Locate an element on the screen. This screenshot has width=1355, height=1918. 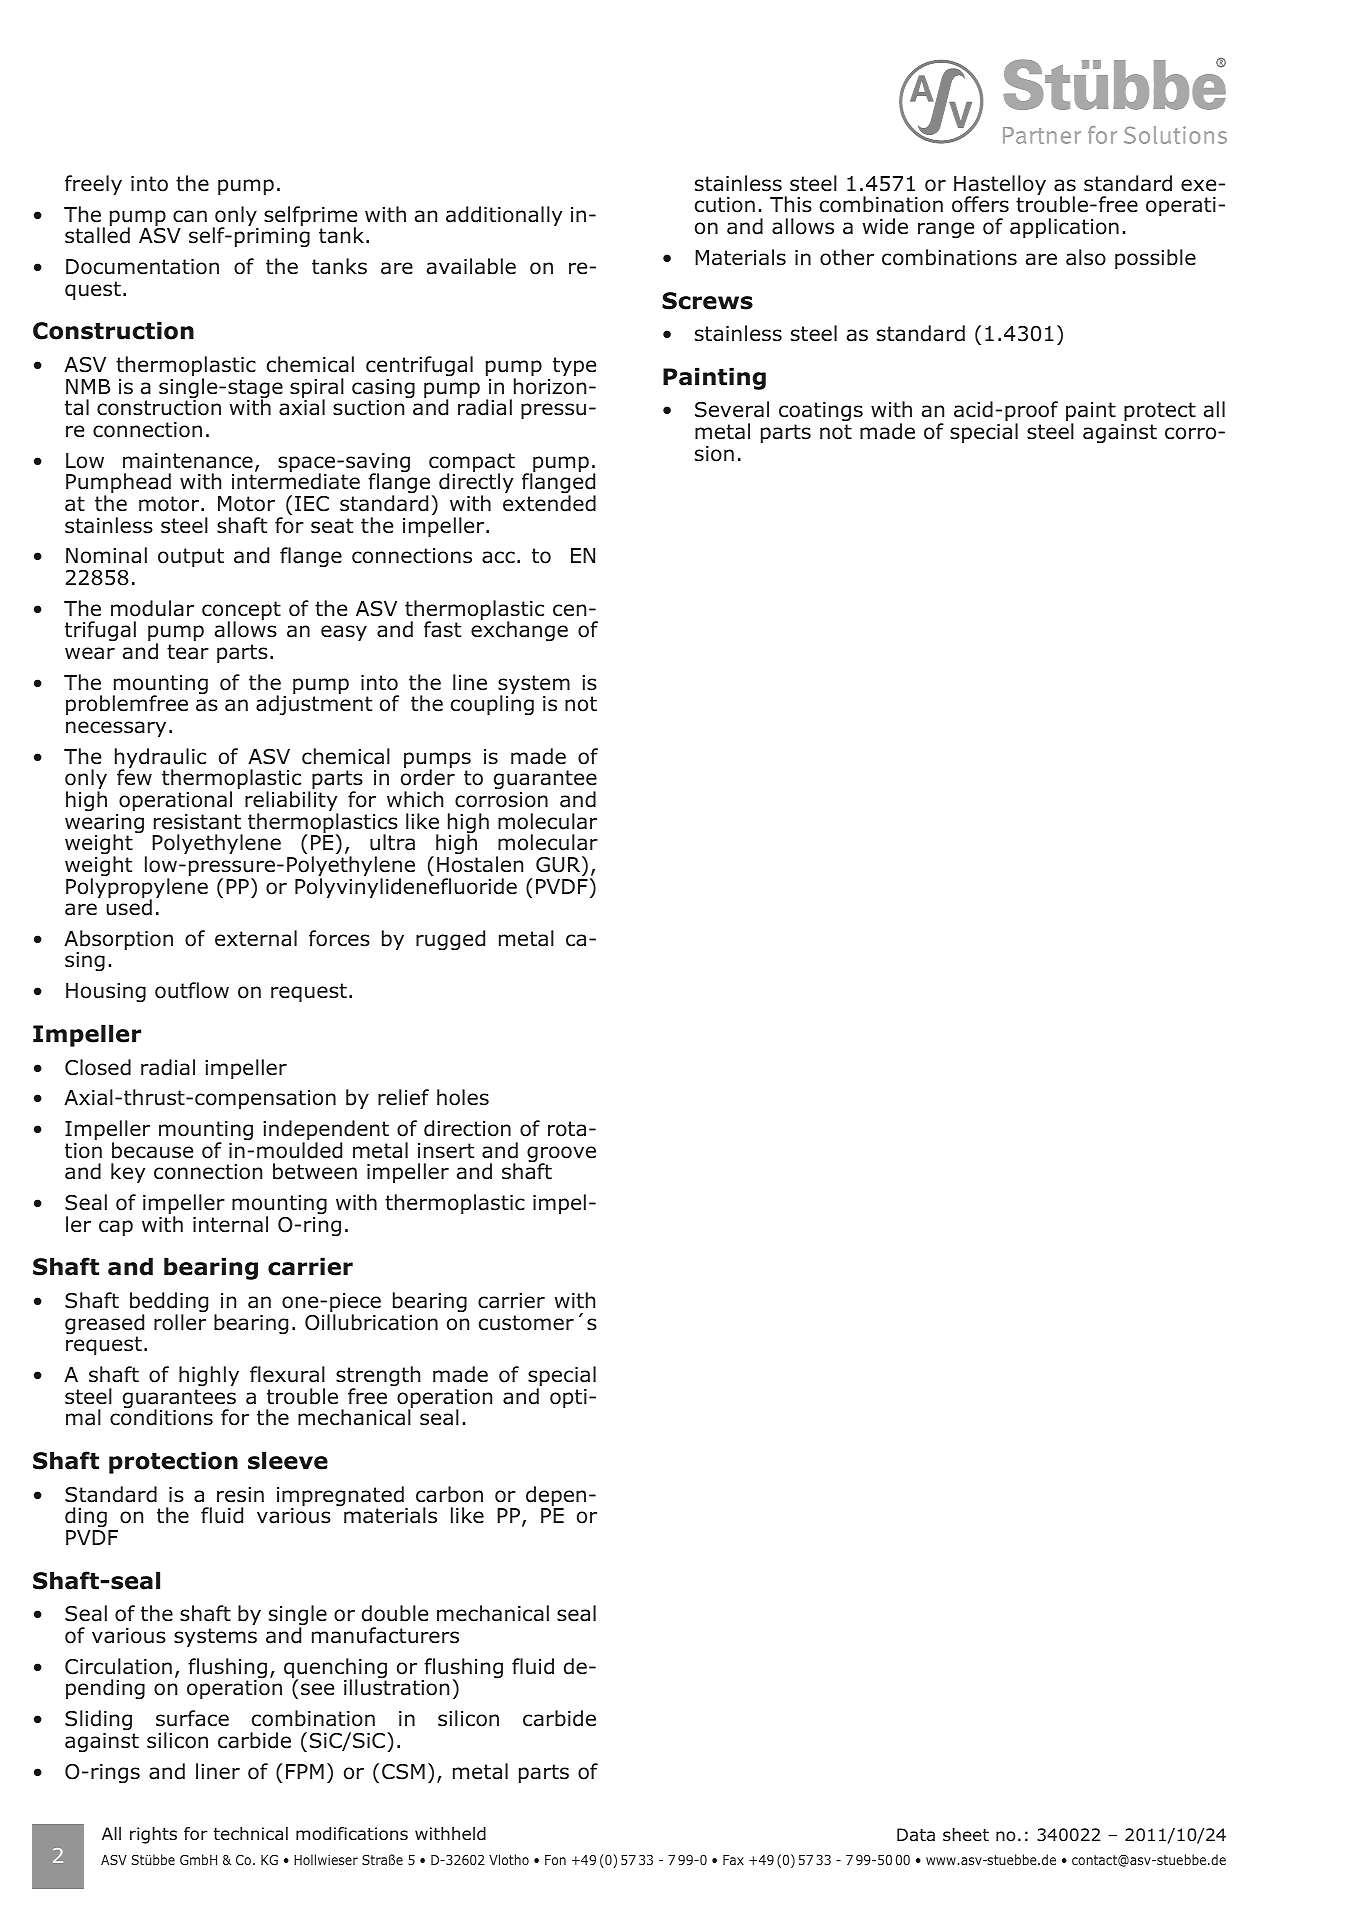
roller is located at coordinates (180, 1322).
